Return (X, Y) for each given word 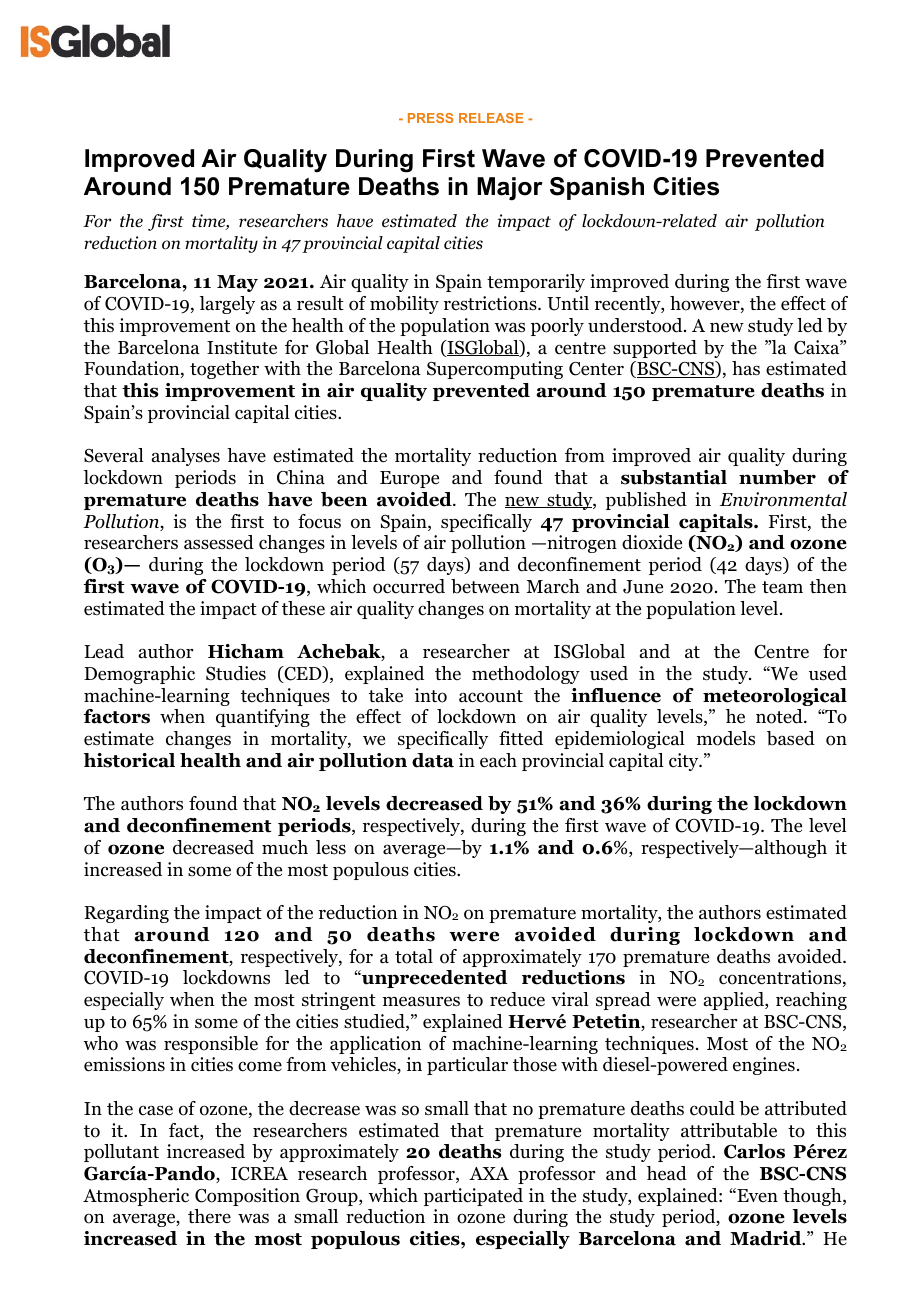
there (209, 1216)
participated (473, 1197)
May (237, 283)
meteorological (775, 697)
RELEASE (491, 118)
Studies (236, 673)
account (491, 696)
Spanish (597, 188)
